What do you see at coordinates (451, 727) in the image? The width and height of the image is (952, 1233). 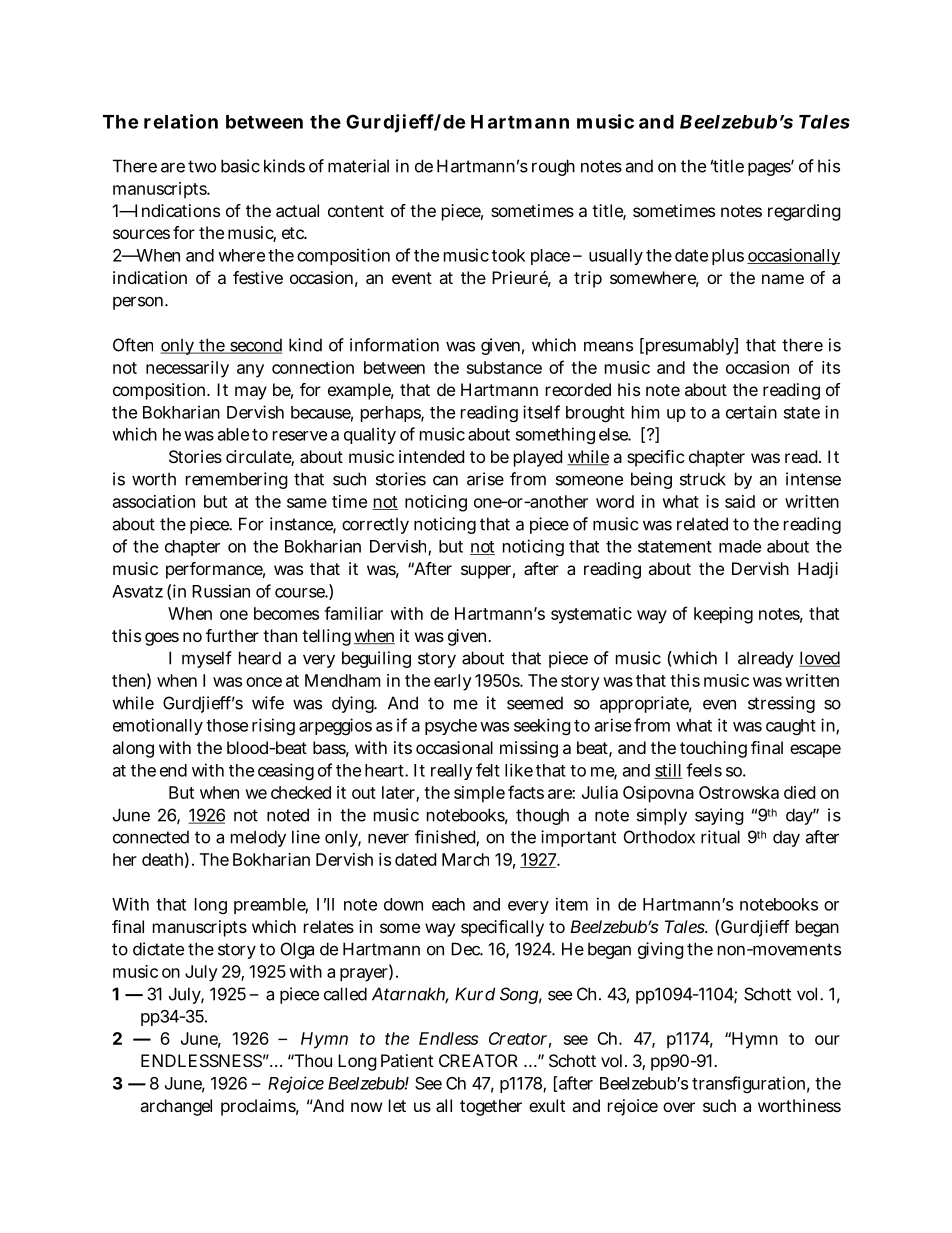 I see `psyche` at bounding box center [451, 727].
